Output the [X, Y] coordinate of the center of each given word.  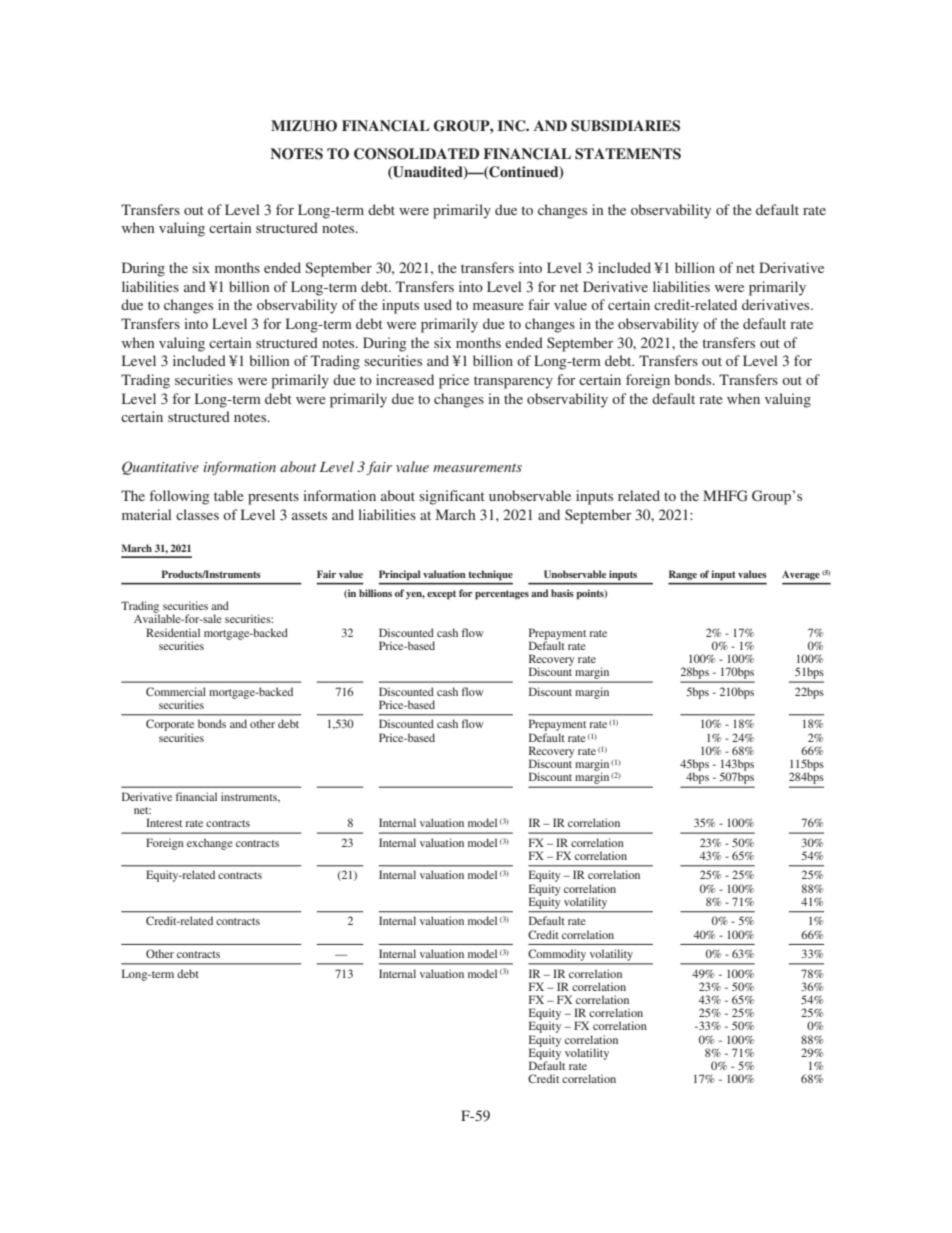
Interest [164, 822]
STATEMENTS [628, 154]
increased [405, 379]
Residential [173, 632]
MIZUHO [304, 126]
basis [562, 593]
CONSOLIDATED [416, 154]
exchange [210, 844]
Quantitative [160, 468]
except [441, 595]
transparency [513, 382]
